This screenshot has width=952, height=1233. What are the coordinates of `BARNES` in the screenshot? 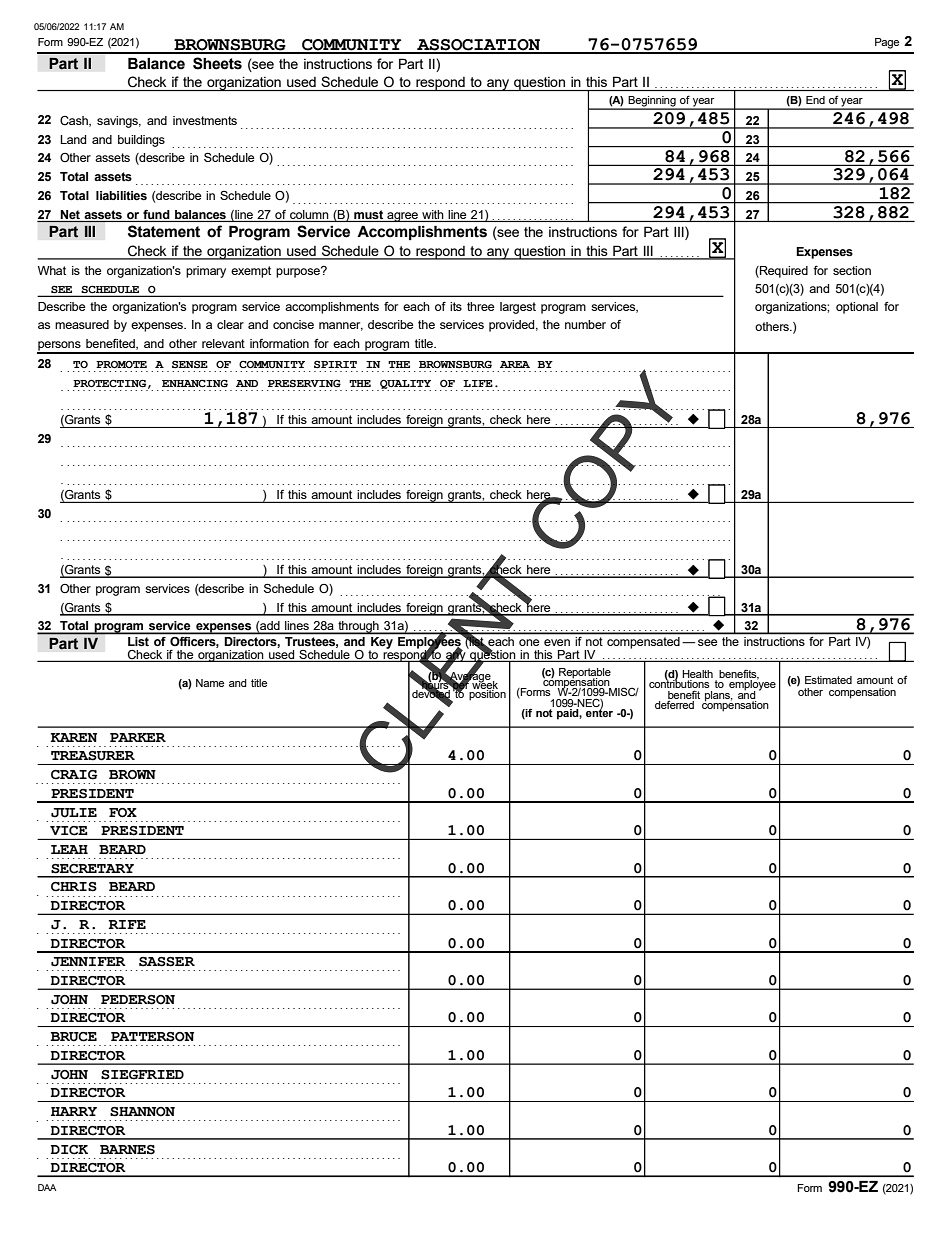 It's located at (127, 1150).
